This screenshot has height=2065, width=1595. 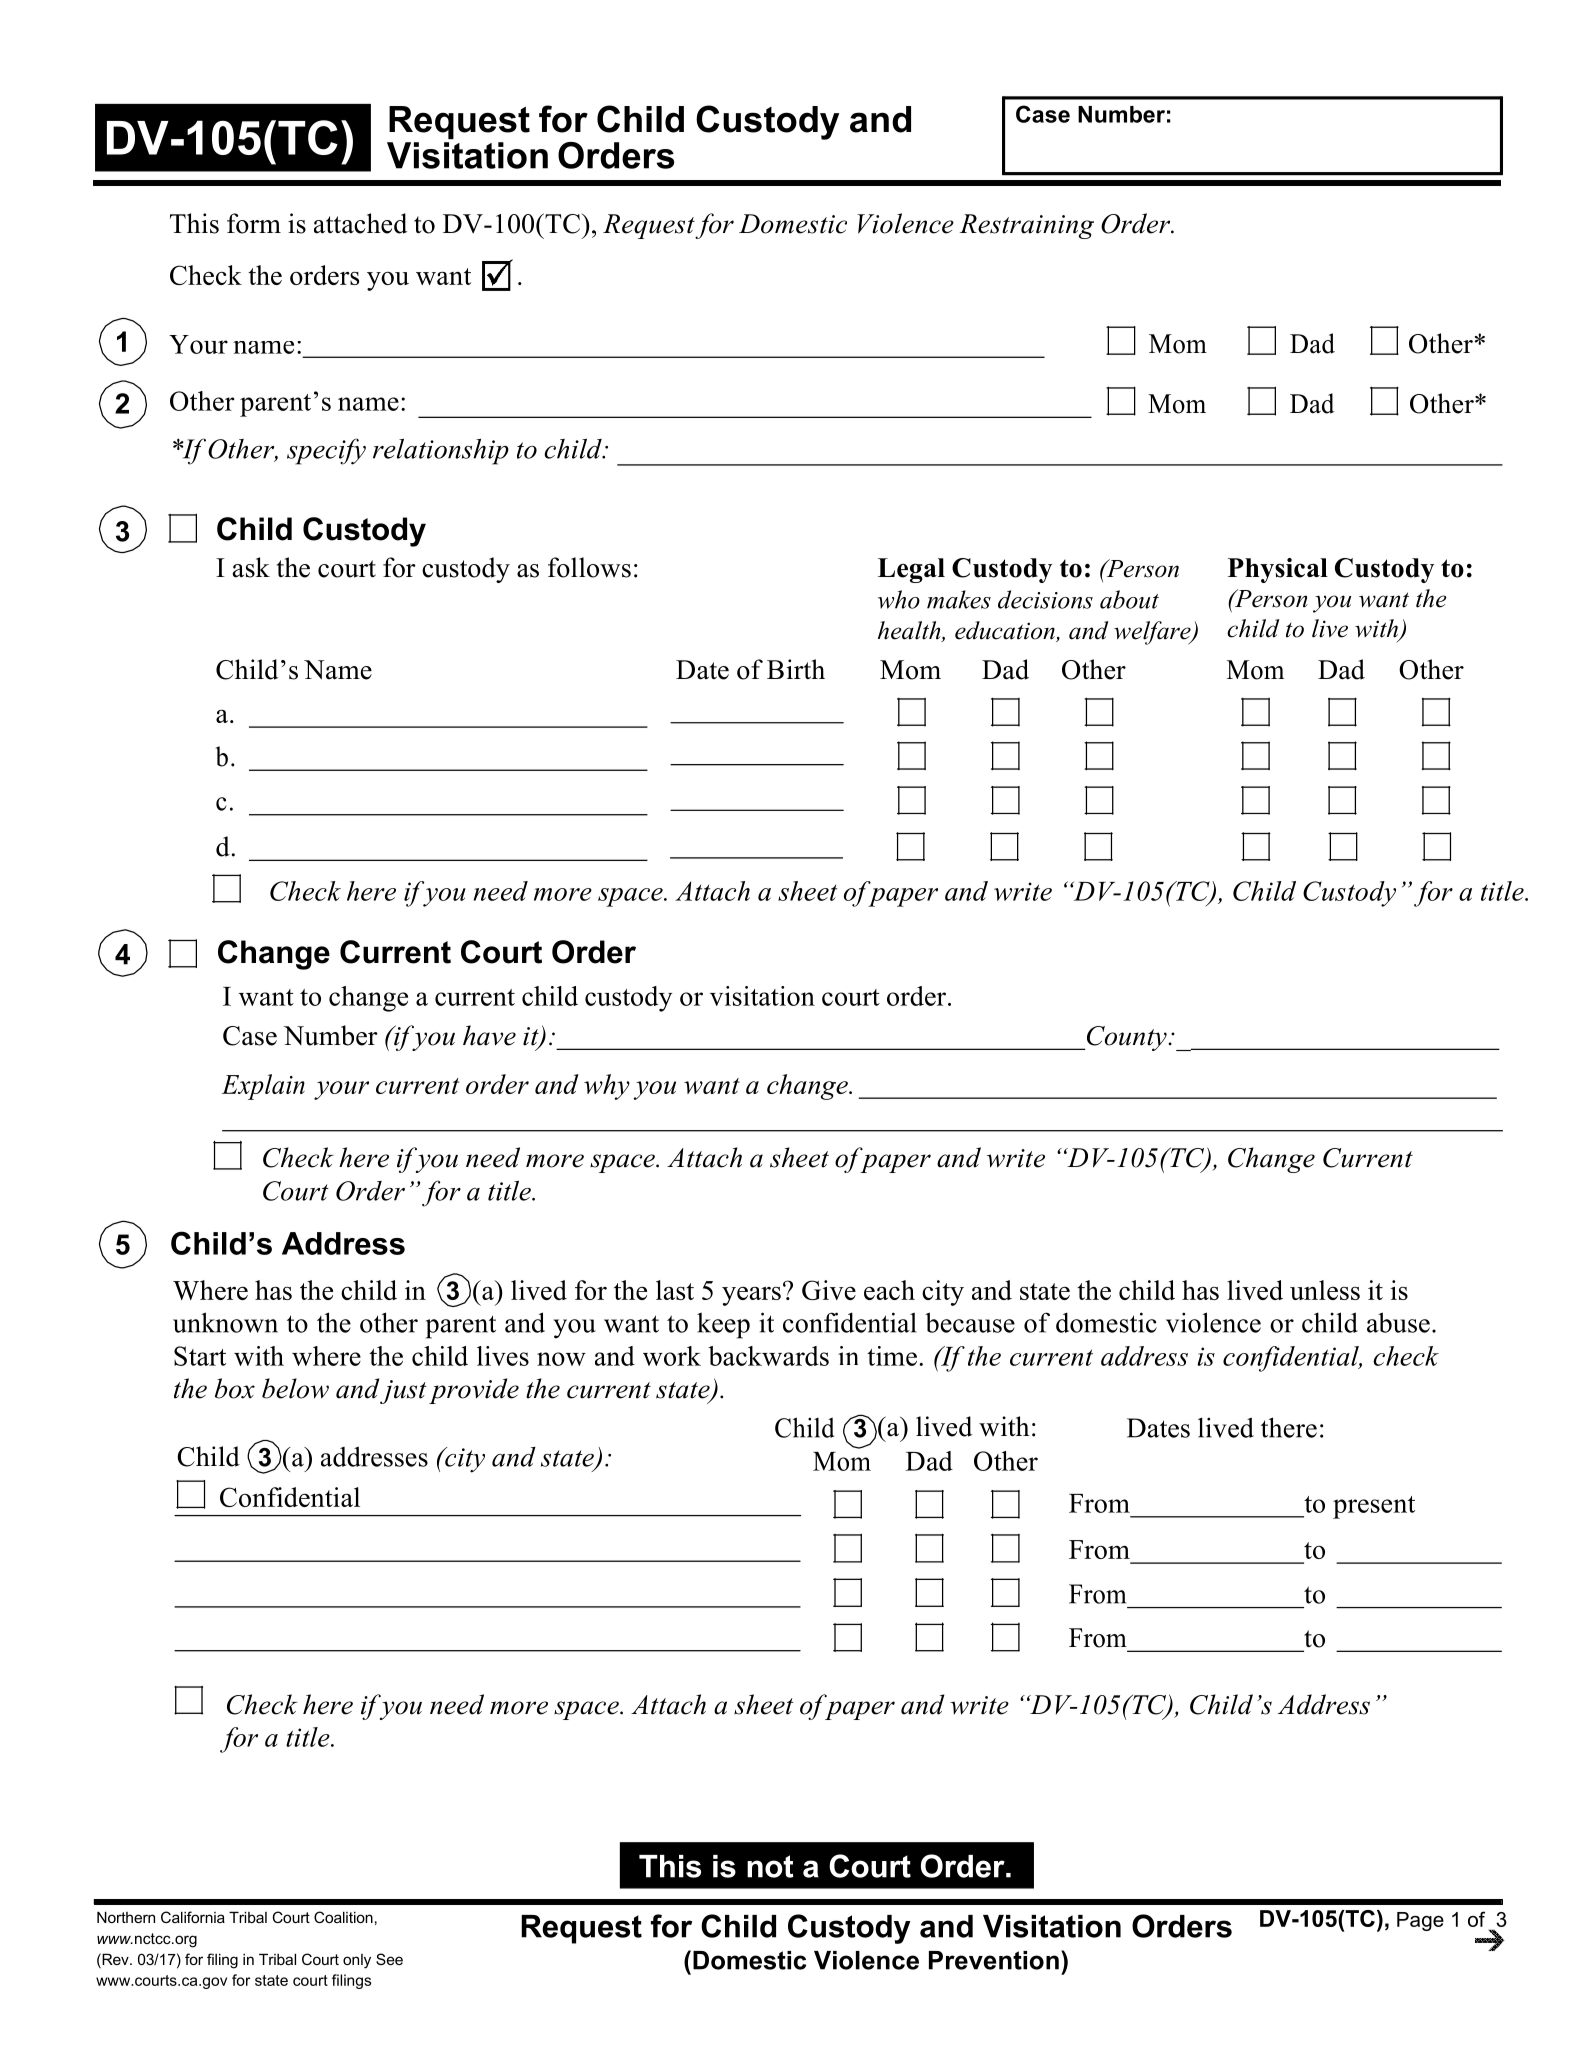 What do you see at coordinates (1278, 570) in the screenshot?
I see `Physical` at bounding box center [1278, 570].
